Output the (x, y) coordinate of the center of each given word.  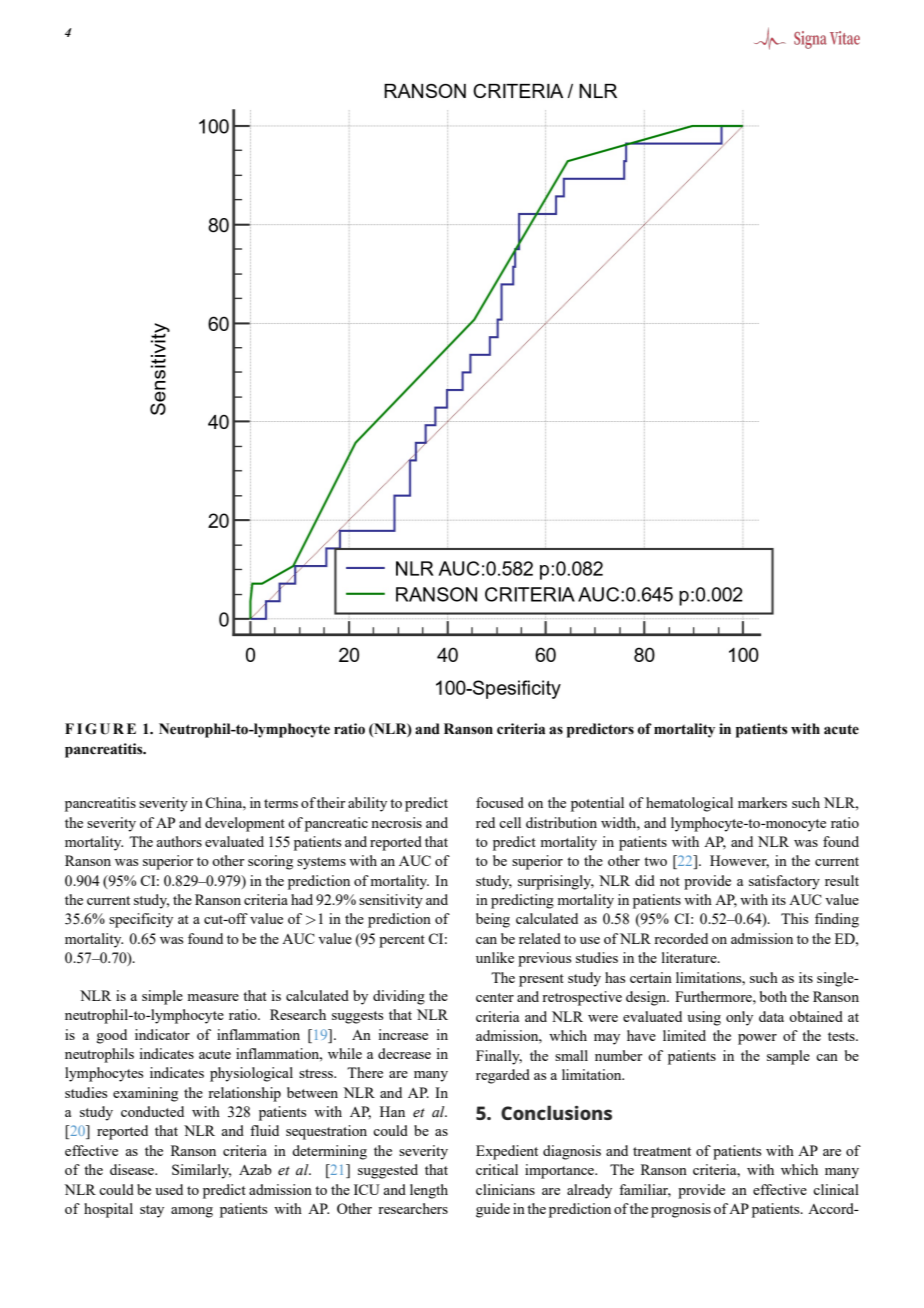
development (245, 824)
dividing (399, 997)
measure (213, 997)
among (192, 1212)
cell (510, 822)
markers (762, 802)
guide (493, 1210)
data (771, 1016)
